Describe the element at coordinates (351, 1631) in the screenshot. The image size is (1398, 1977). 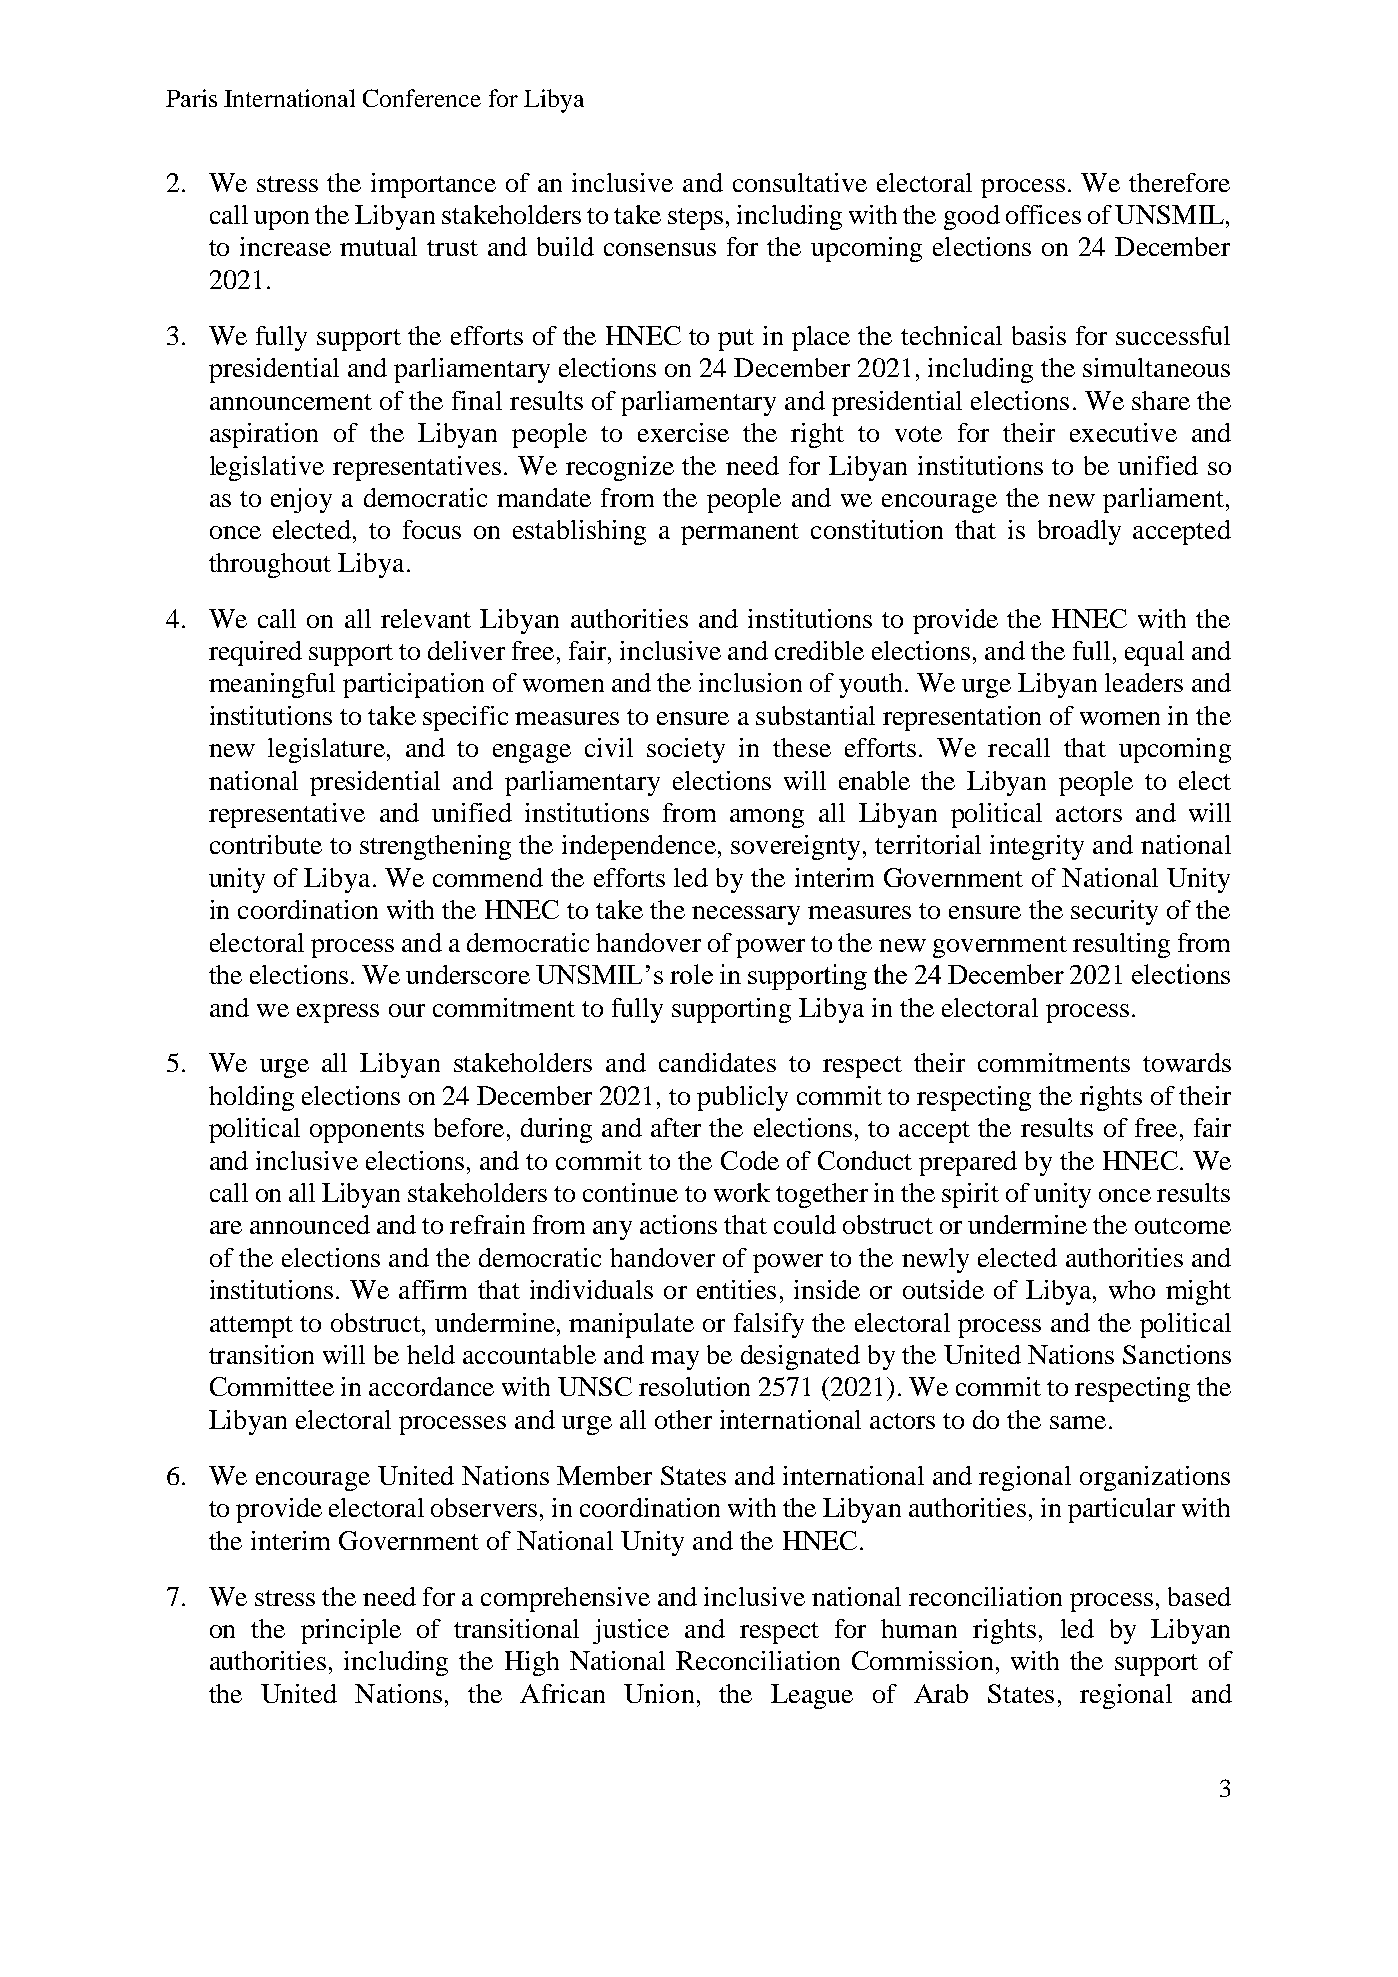
I see `principle` at that location.
